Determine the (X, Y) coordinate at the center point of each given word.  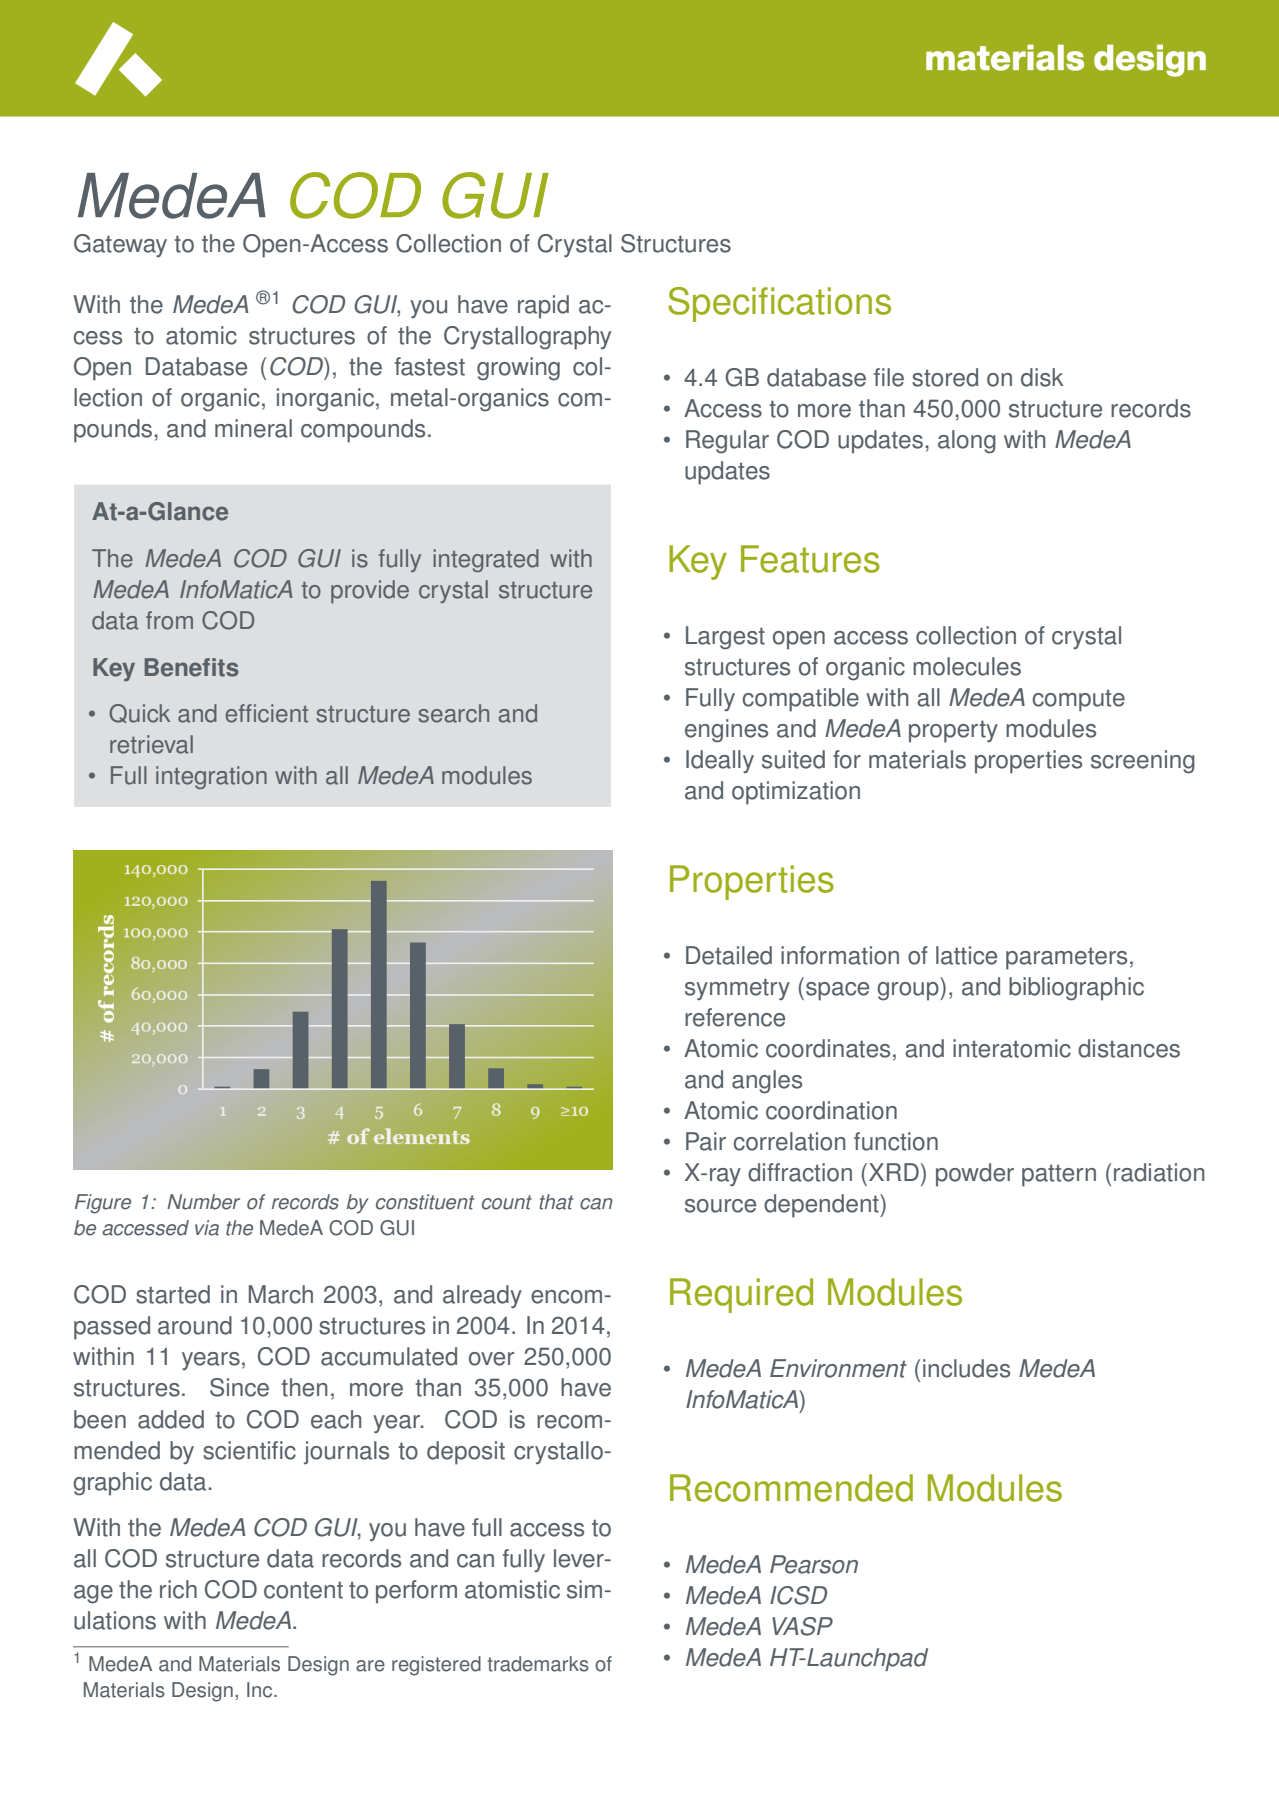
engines (726, 731)
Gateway (120, 245)
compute (1078, 700)
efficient (267, 713)
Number (203, 1202)
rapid (543, 307)
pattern (1059, 1175)
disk (1042, 377)
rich (178, 1589)
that (556, 1202)
